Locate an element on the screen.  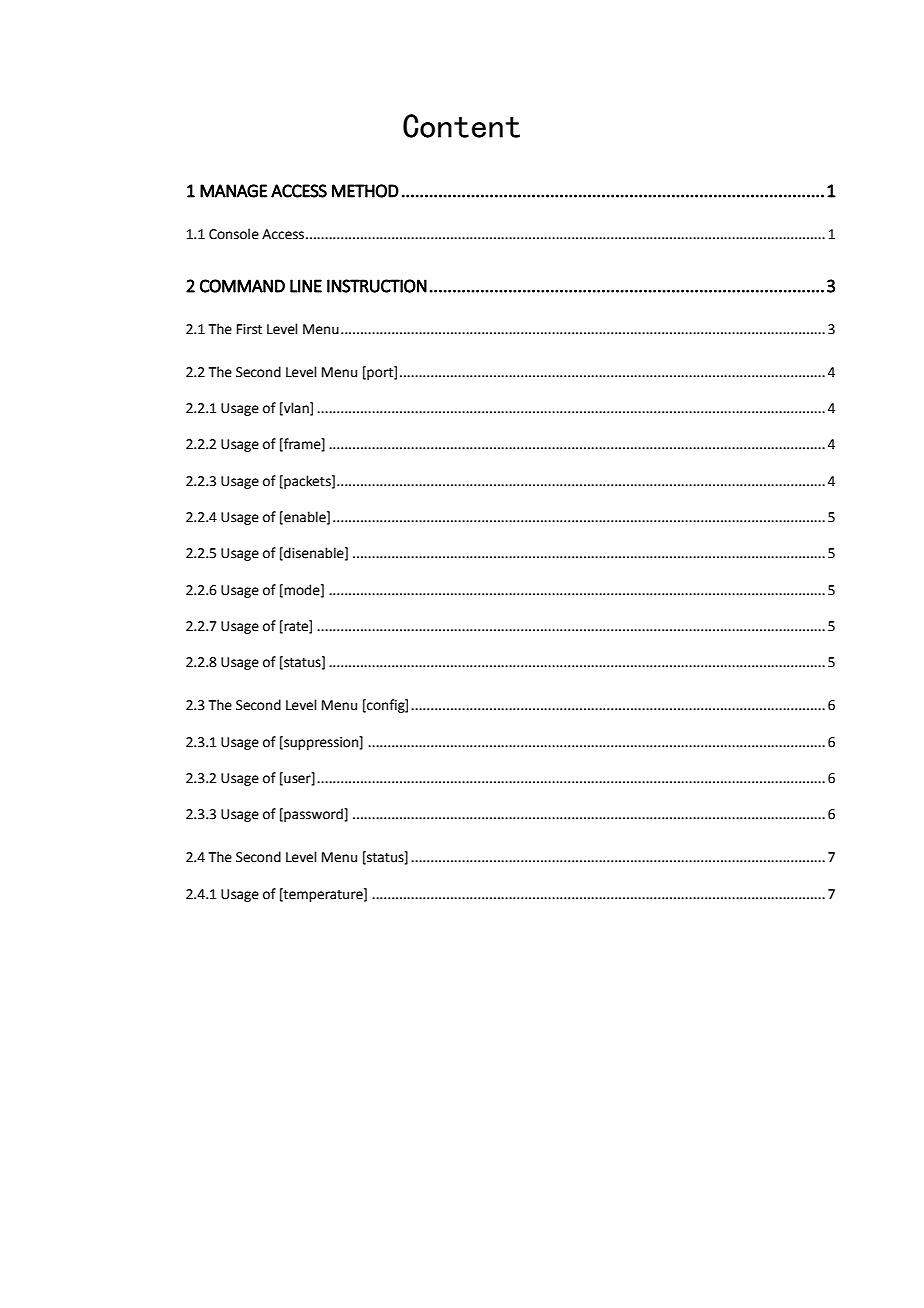
First is located at coordinates (249, 329).
